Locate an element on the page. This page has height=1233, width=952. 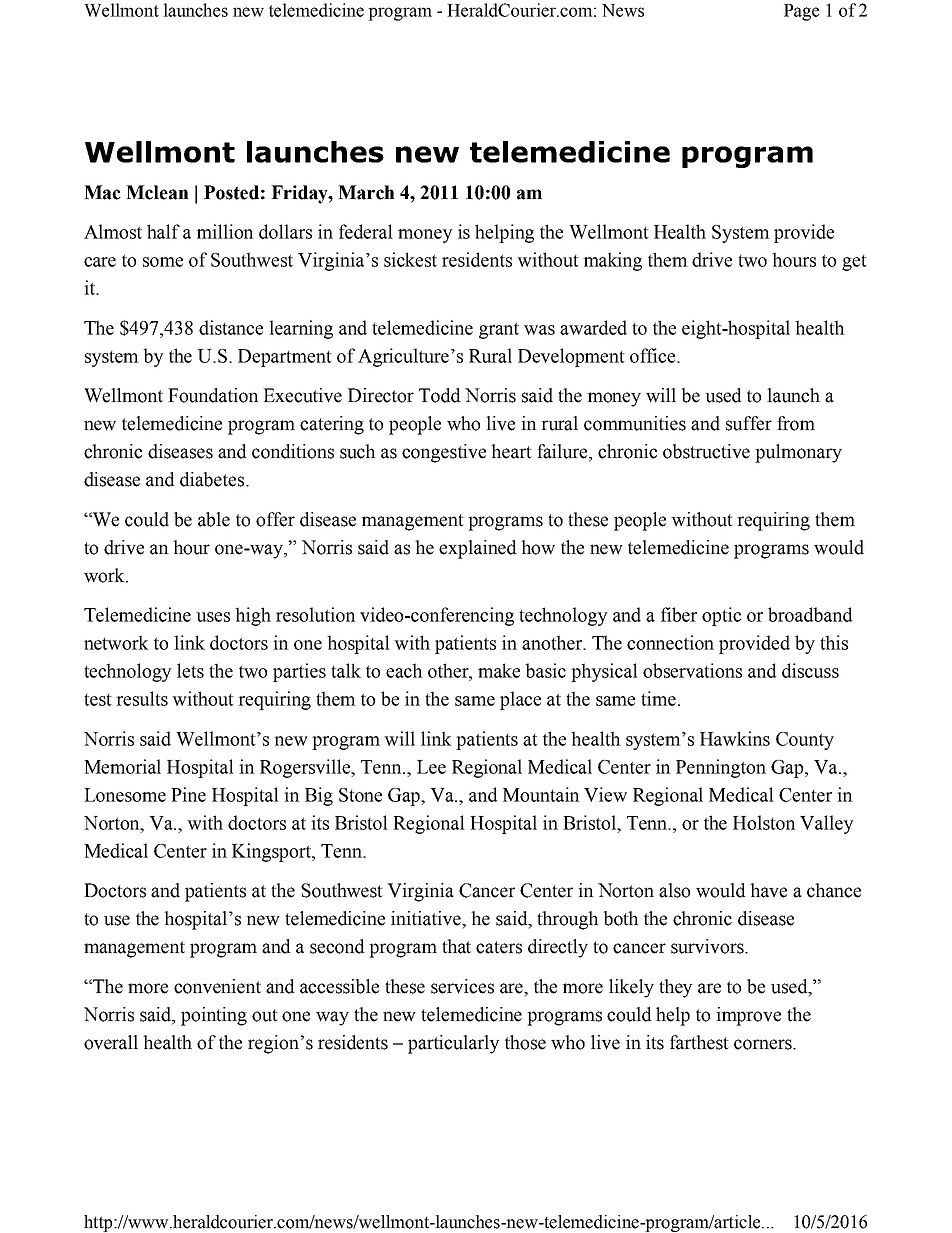
Page is located at coordinates (801, 12).
